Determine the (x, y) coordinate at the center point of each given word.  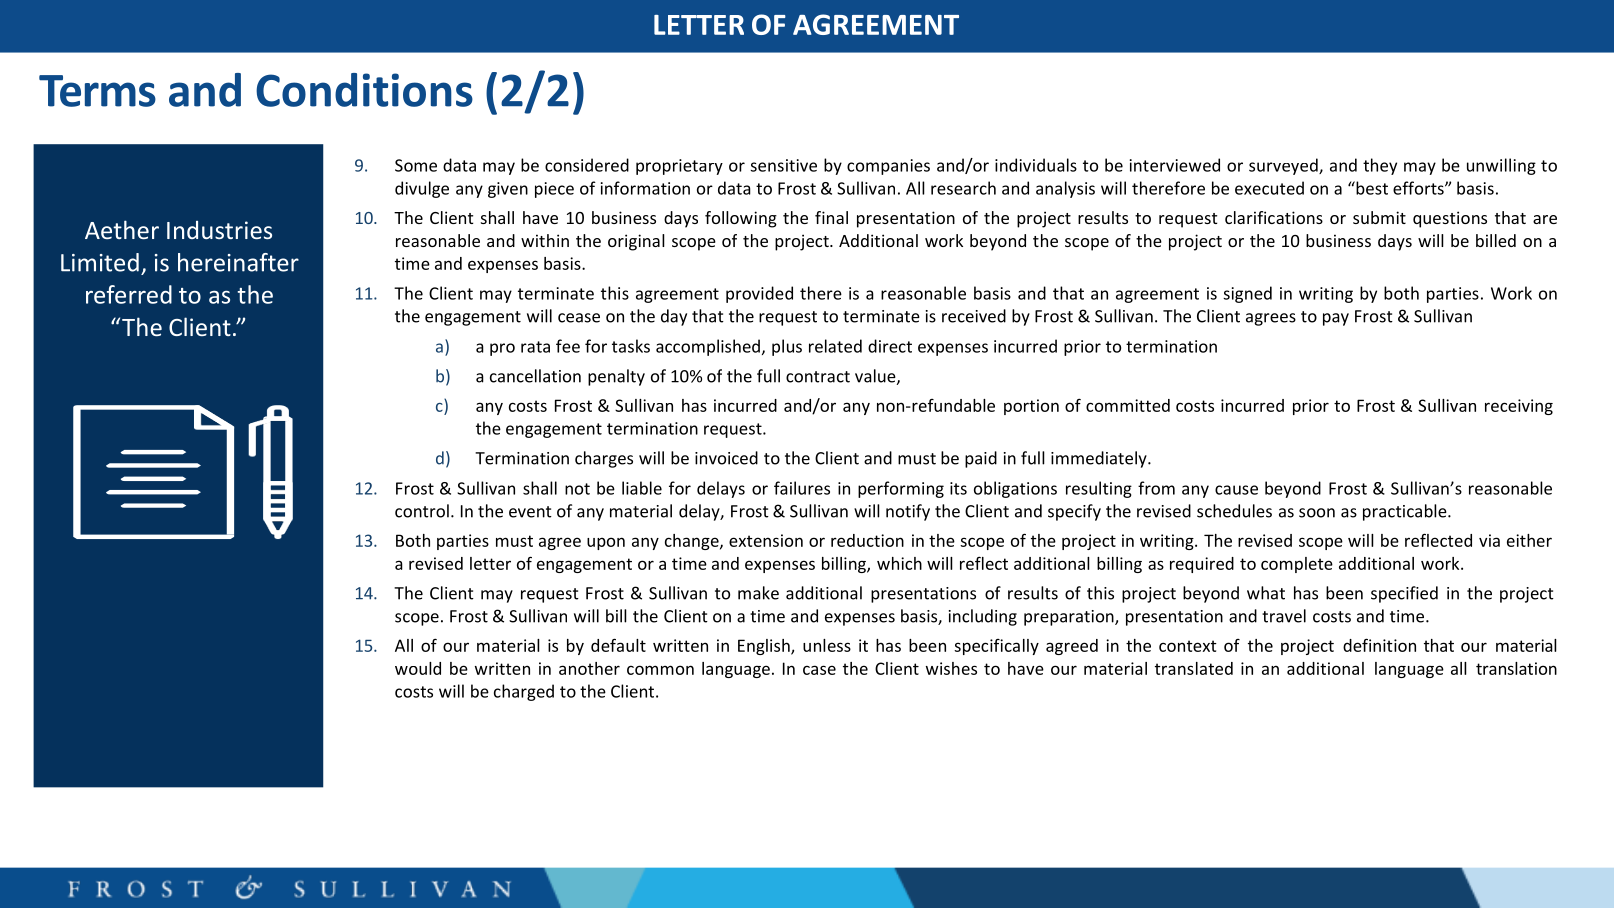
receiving (1519, 407)
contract (818, 377)
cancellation (535, 376)
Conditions (364, 90)
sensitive (783, 165)
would (418, 668)
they (1380, 166)
